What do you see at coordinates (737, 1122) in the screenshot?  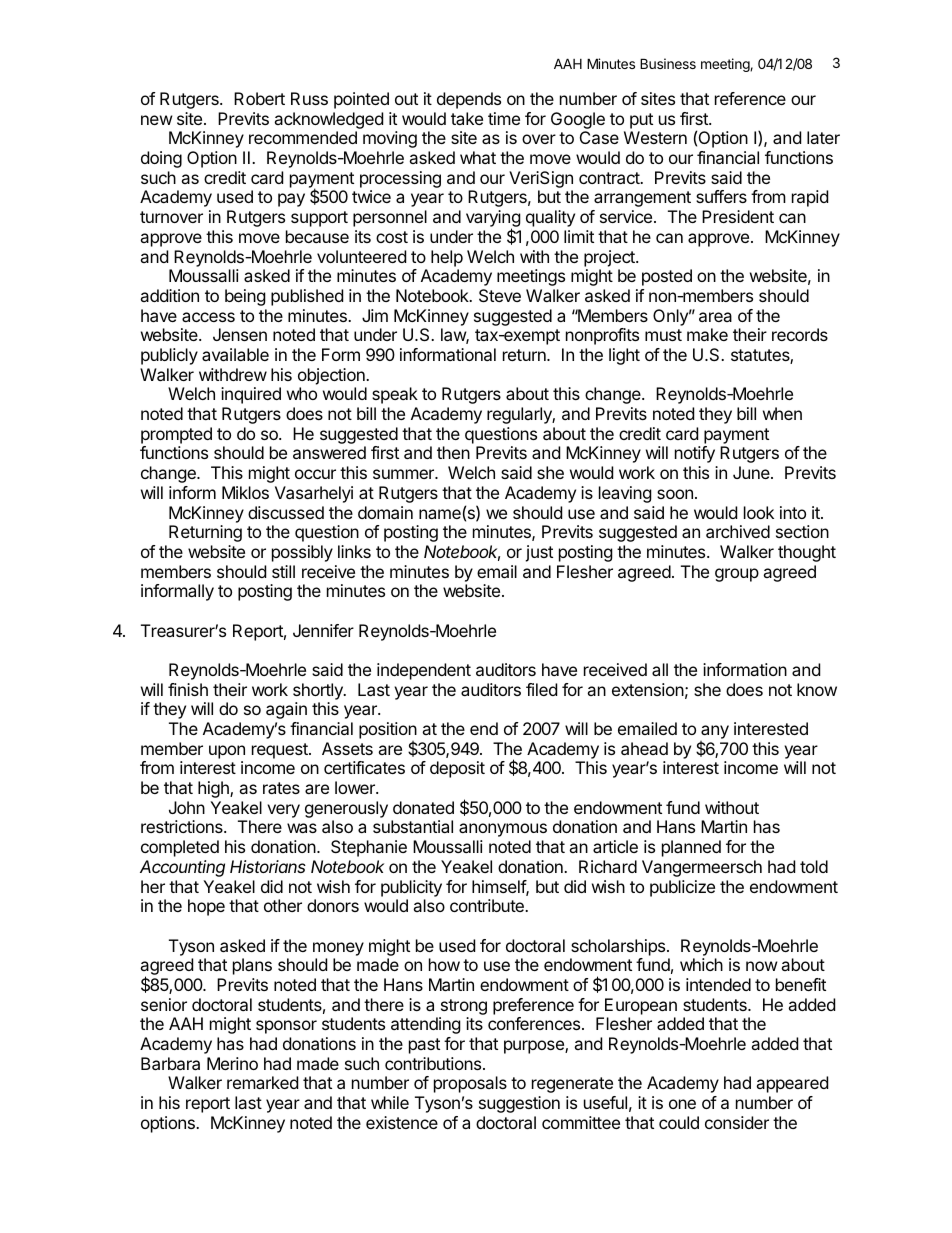 I see `consider` at bounding box center [737, 1122].
